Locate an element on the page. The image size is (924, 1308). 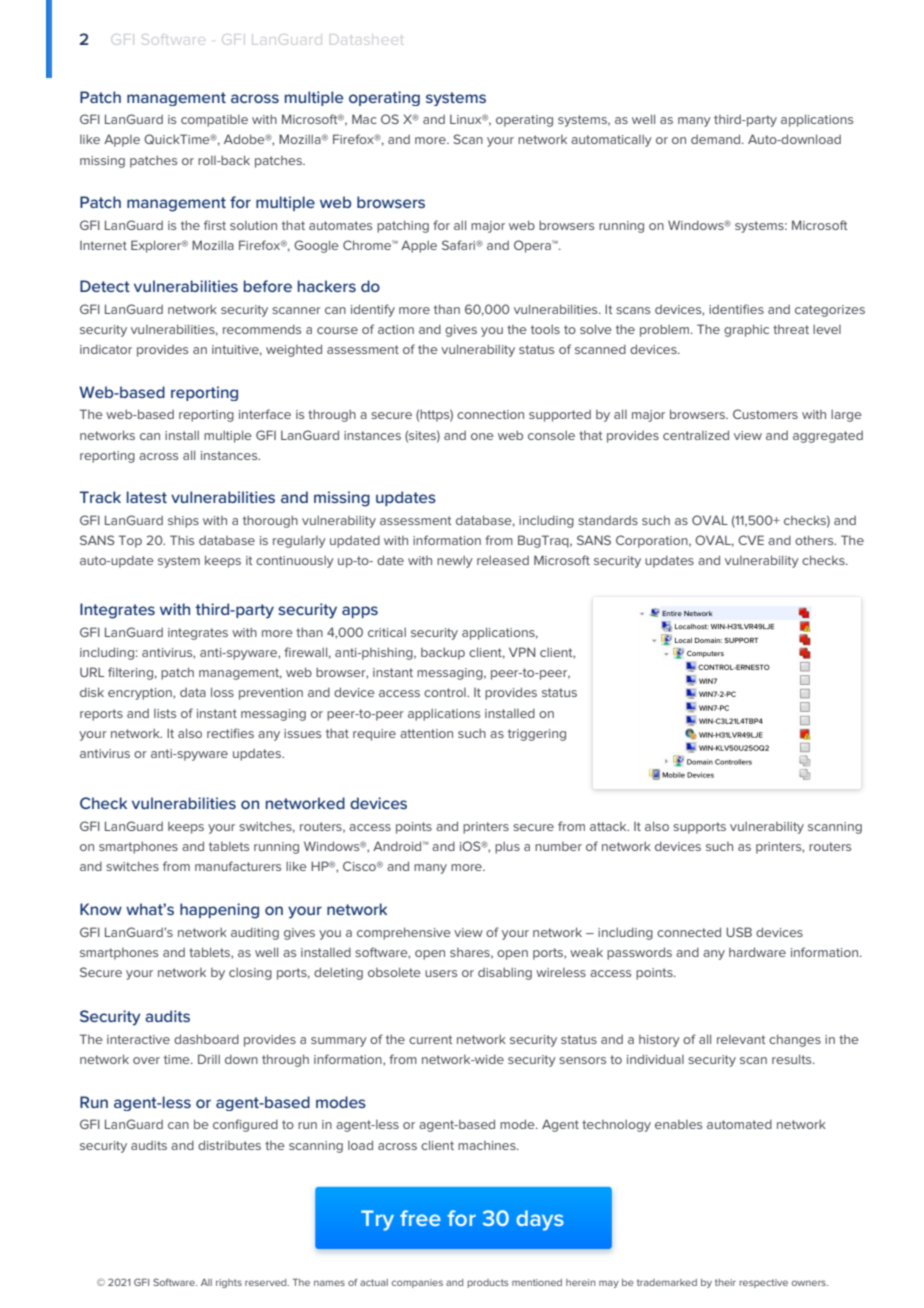
rights is located at coordinates (229, 1283).
